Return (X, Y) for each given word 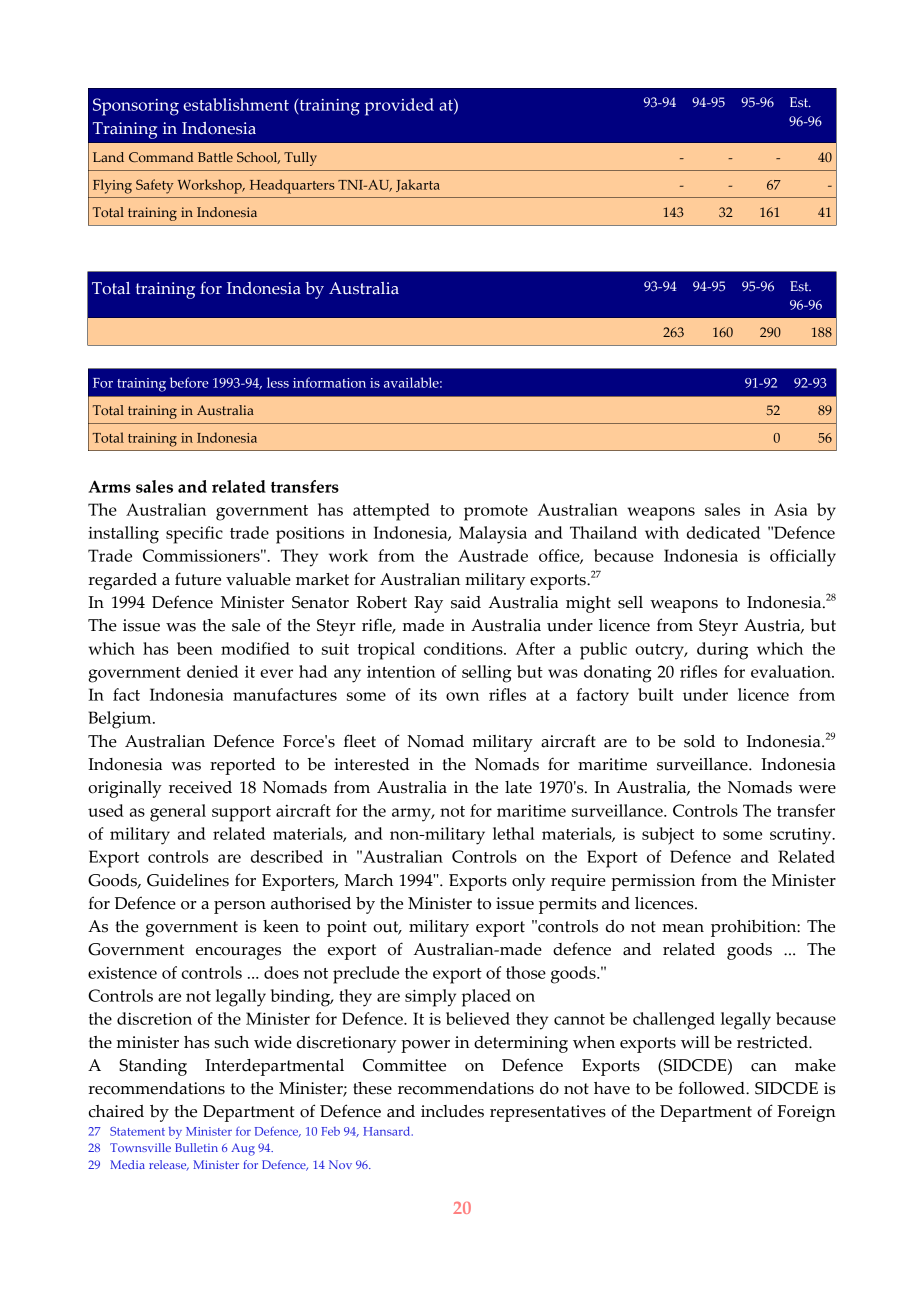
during (722, 651)
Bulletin (196, 1147)
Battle (215, 157)
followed (712, 1088)
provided (399, 107)
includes (452, 1111)
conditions (464, 648)
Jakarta (418, 185)
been (195, 648)
